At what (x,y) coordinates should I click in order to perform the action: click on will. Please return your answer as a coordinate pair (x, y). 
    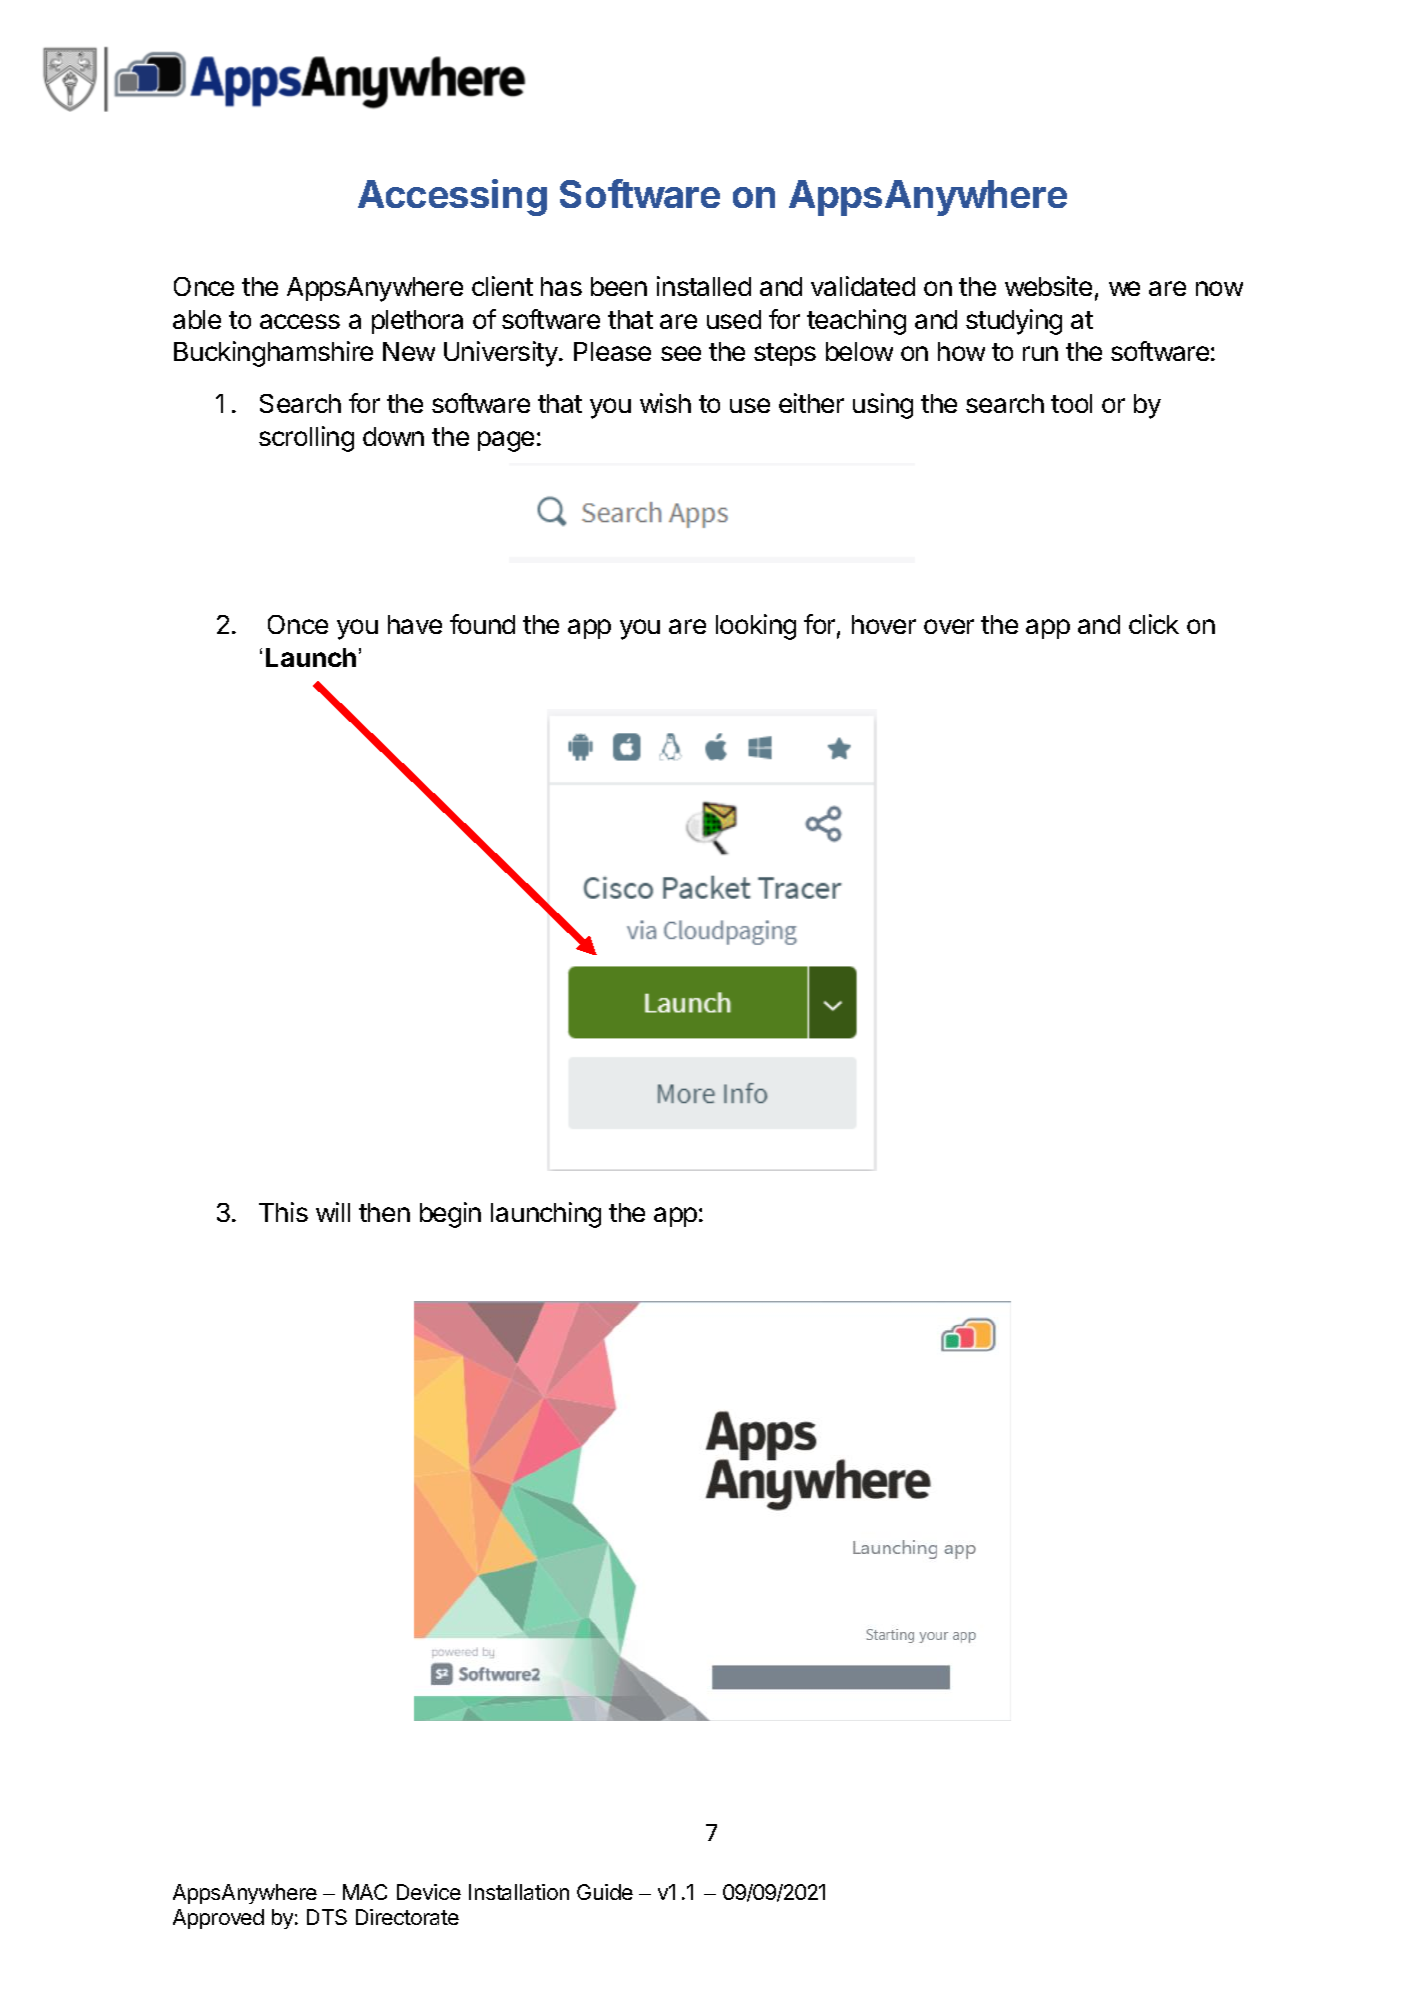
    Looking at the image, I should click on (333, 1212).
